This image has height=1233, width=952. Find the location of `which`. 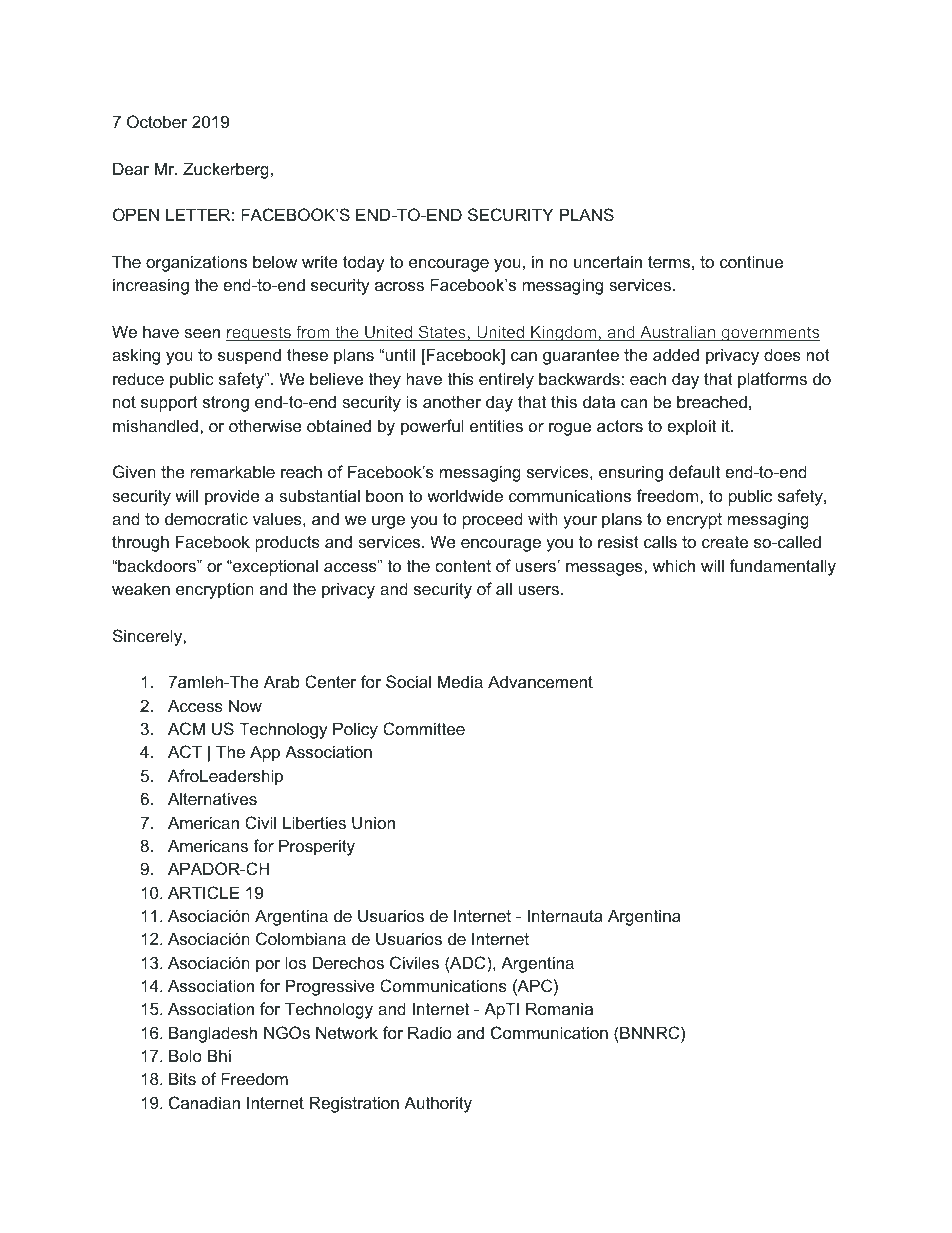

which is located at coordinates (674, 565).
